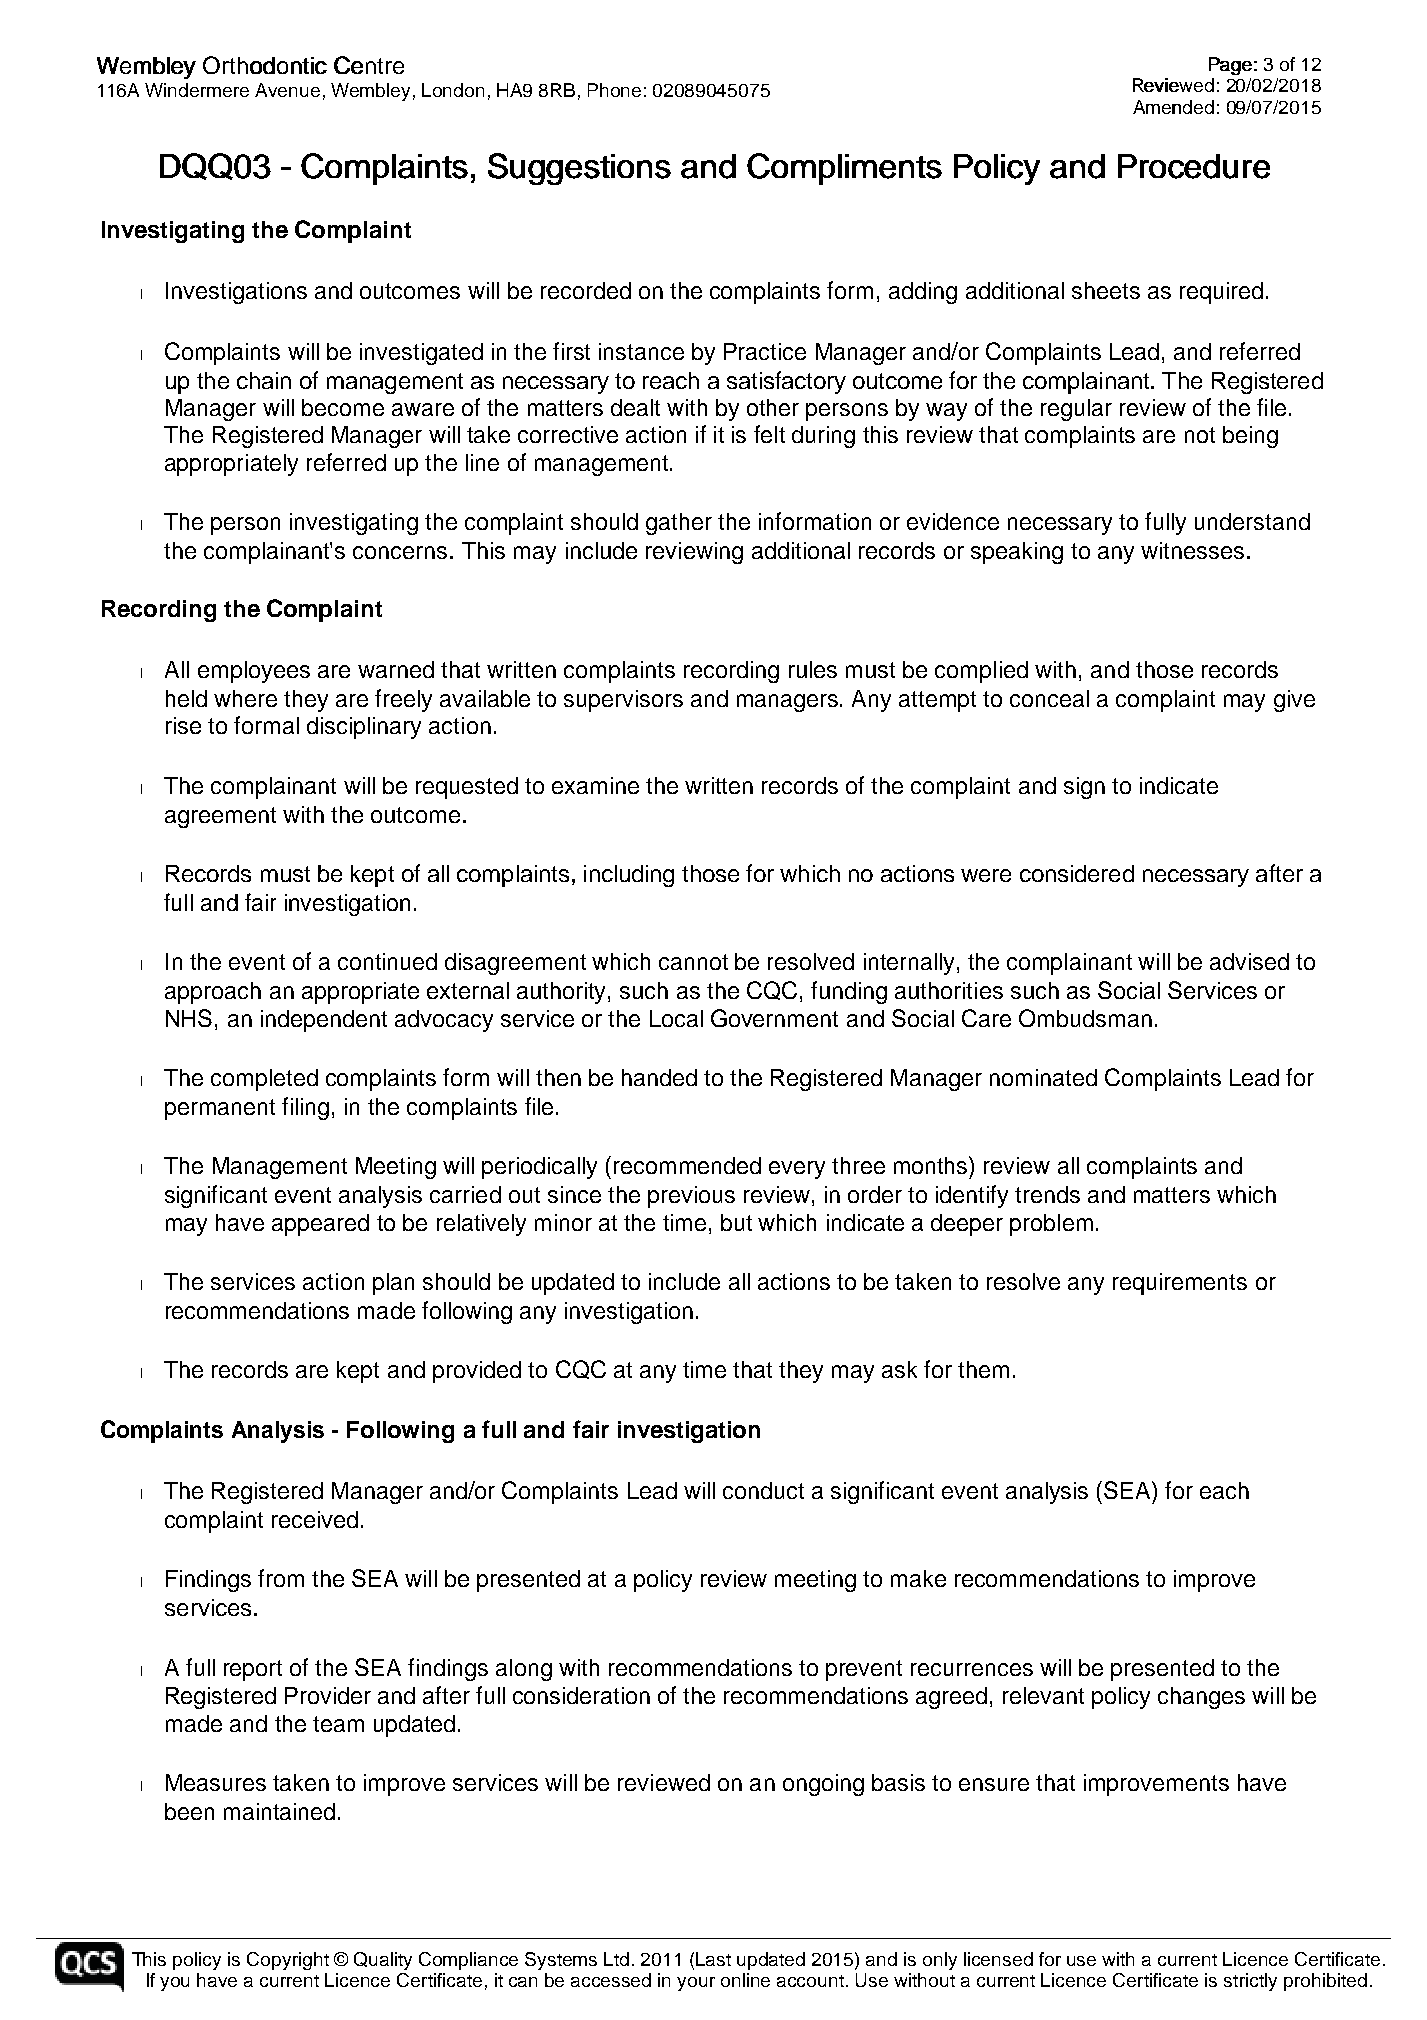 Image resolution: width=1427 pixels, height=2020 pixels. I want to click on give, so click(1294, 701).
